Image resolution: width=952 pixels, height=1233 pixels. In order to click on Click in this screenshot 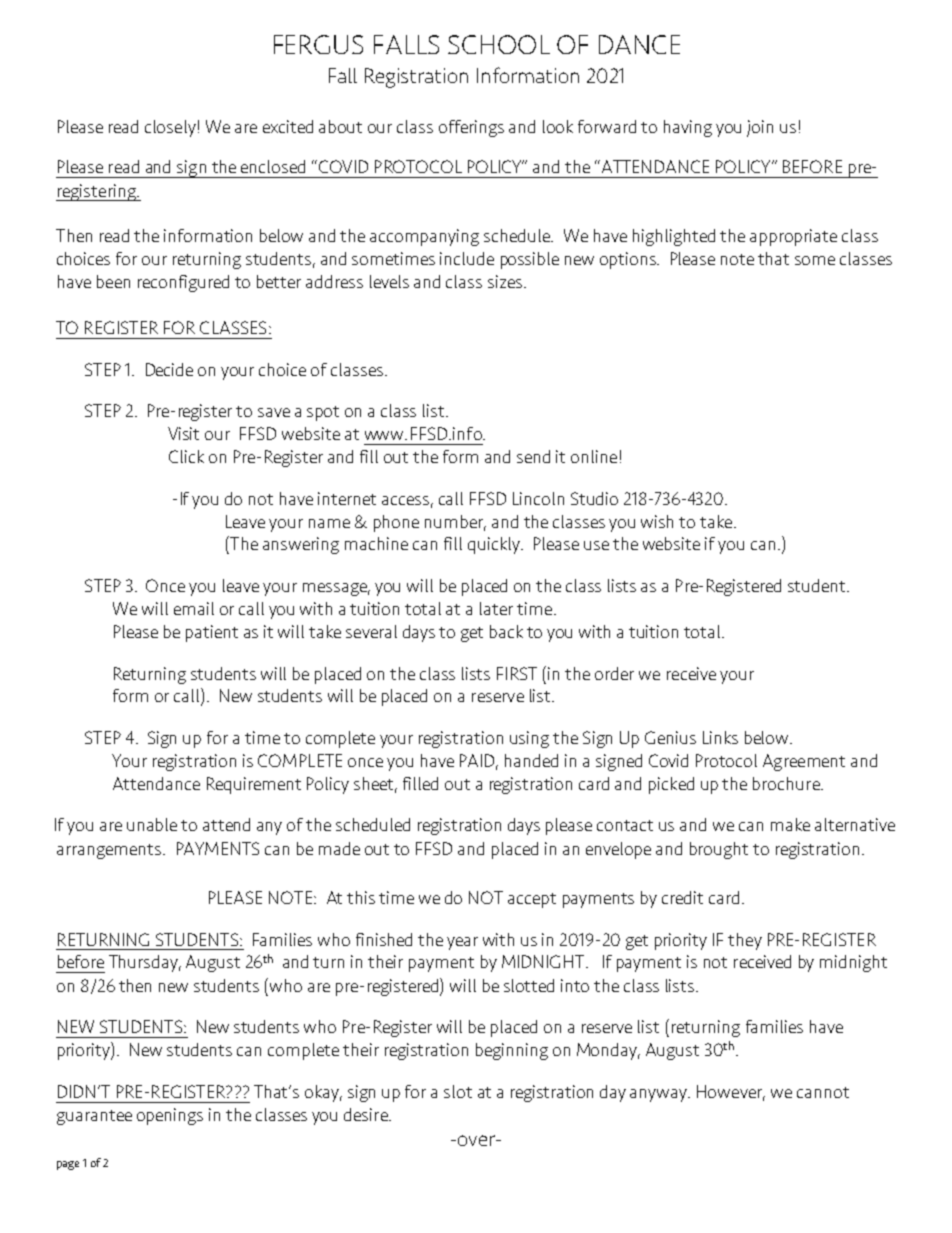, I will do `click(186, 456)`.
